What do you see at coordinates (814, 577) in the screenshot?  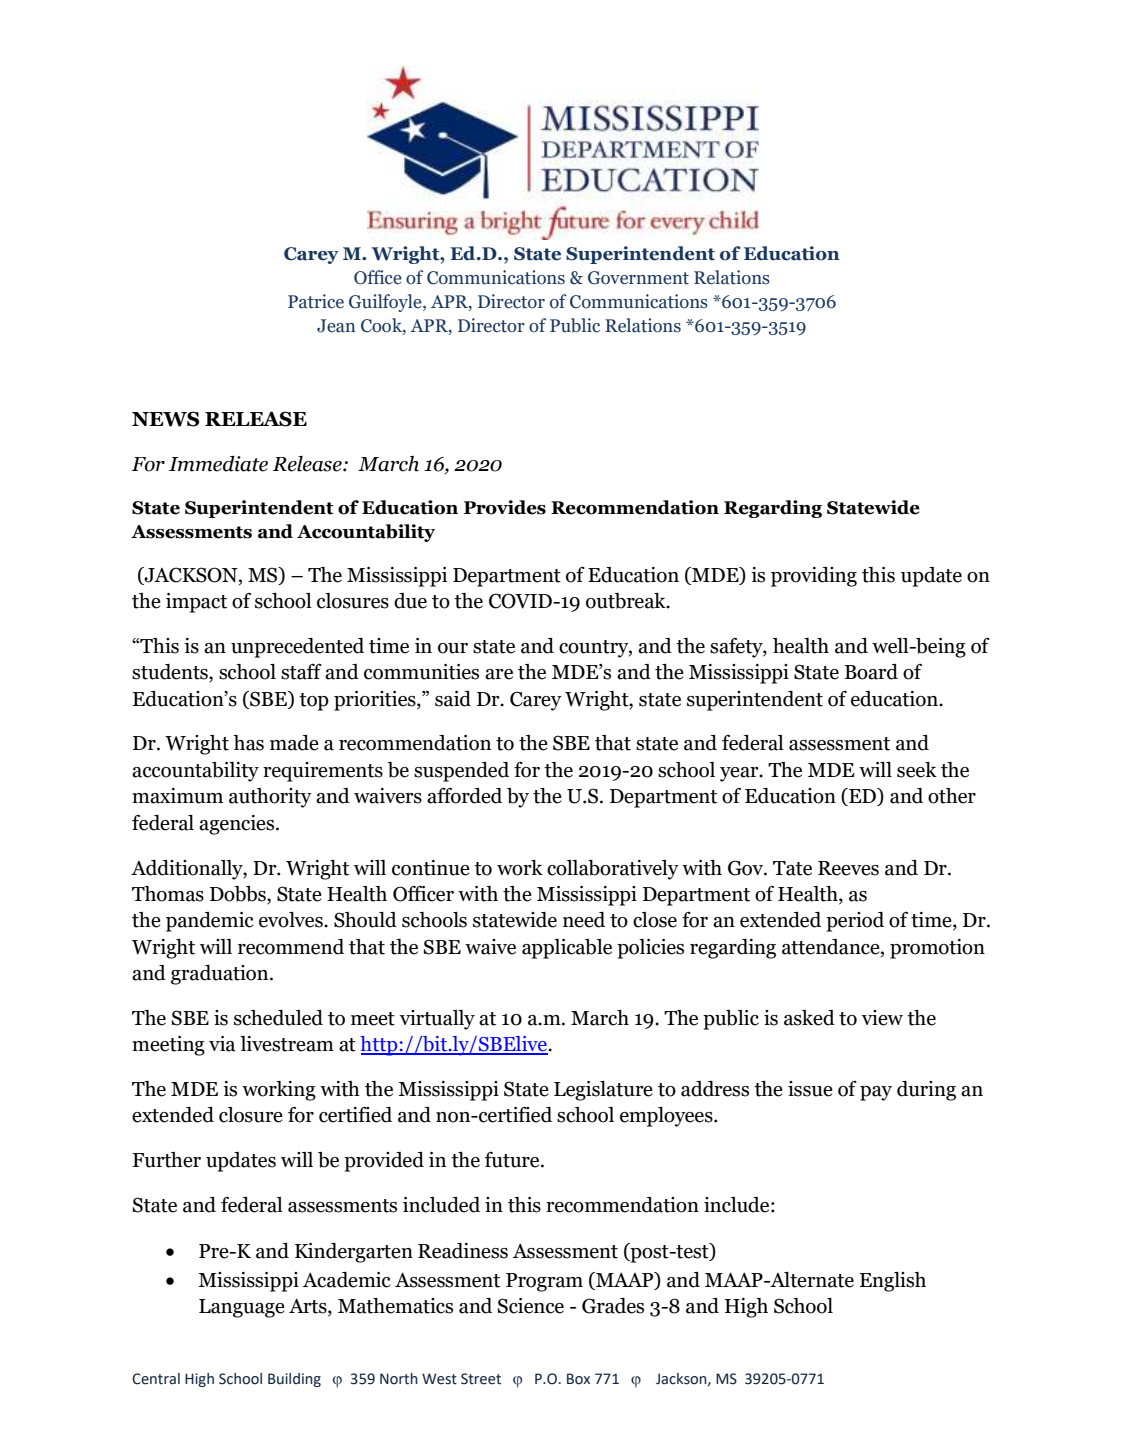 I see `providing` at bounding box center [814, 577].
